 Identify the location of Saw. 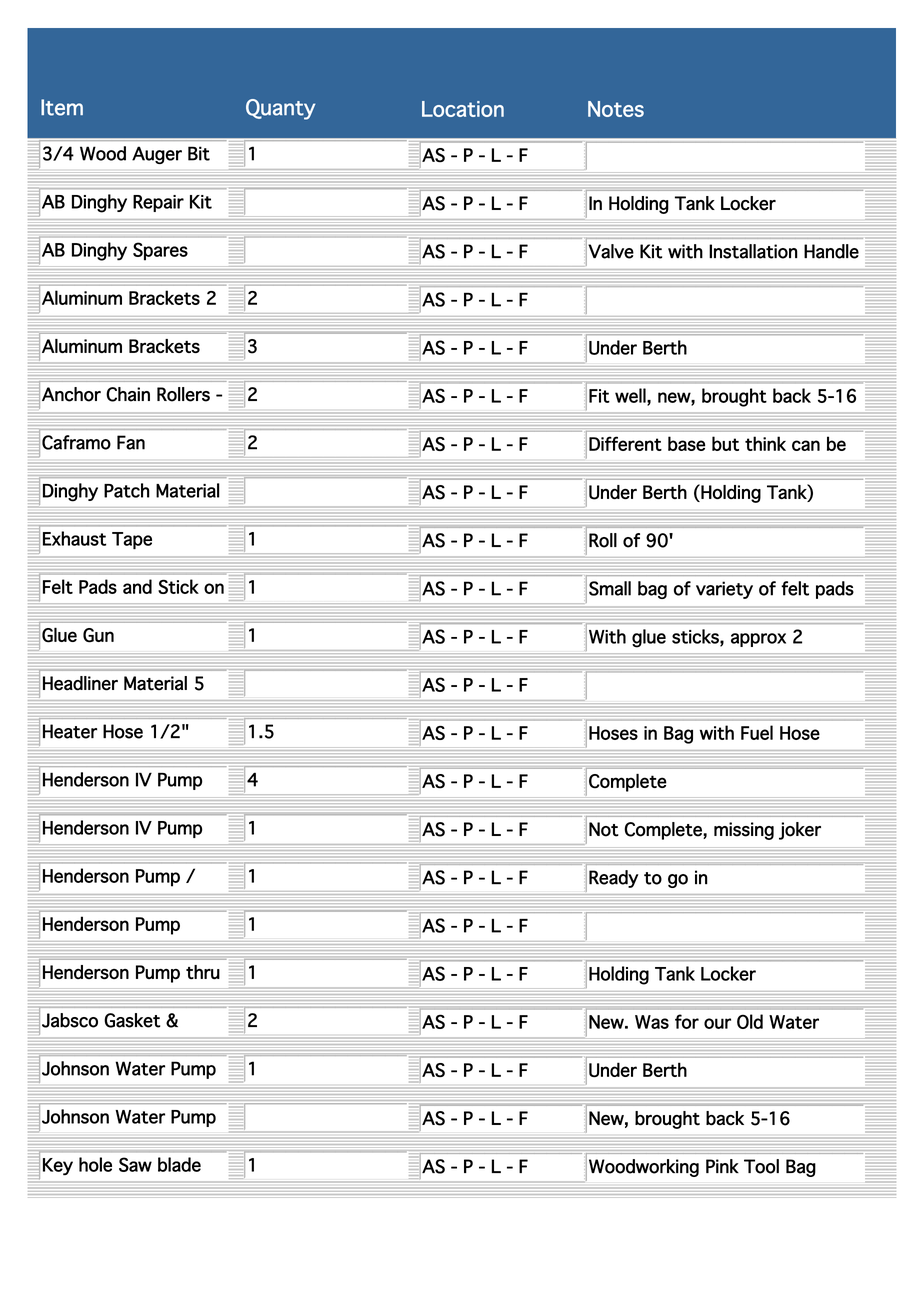
(135, 1164).
